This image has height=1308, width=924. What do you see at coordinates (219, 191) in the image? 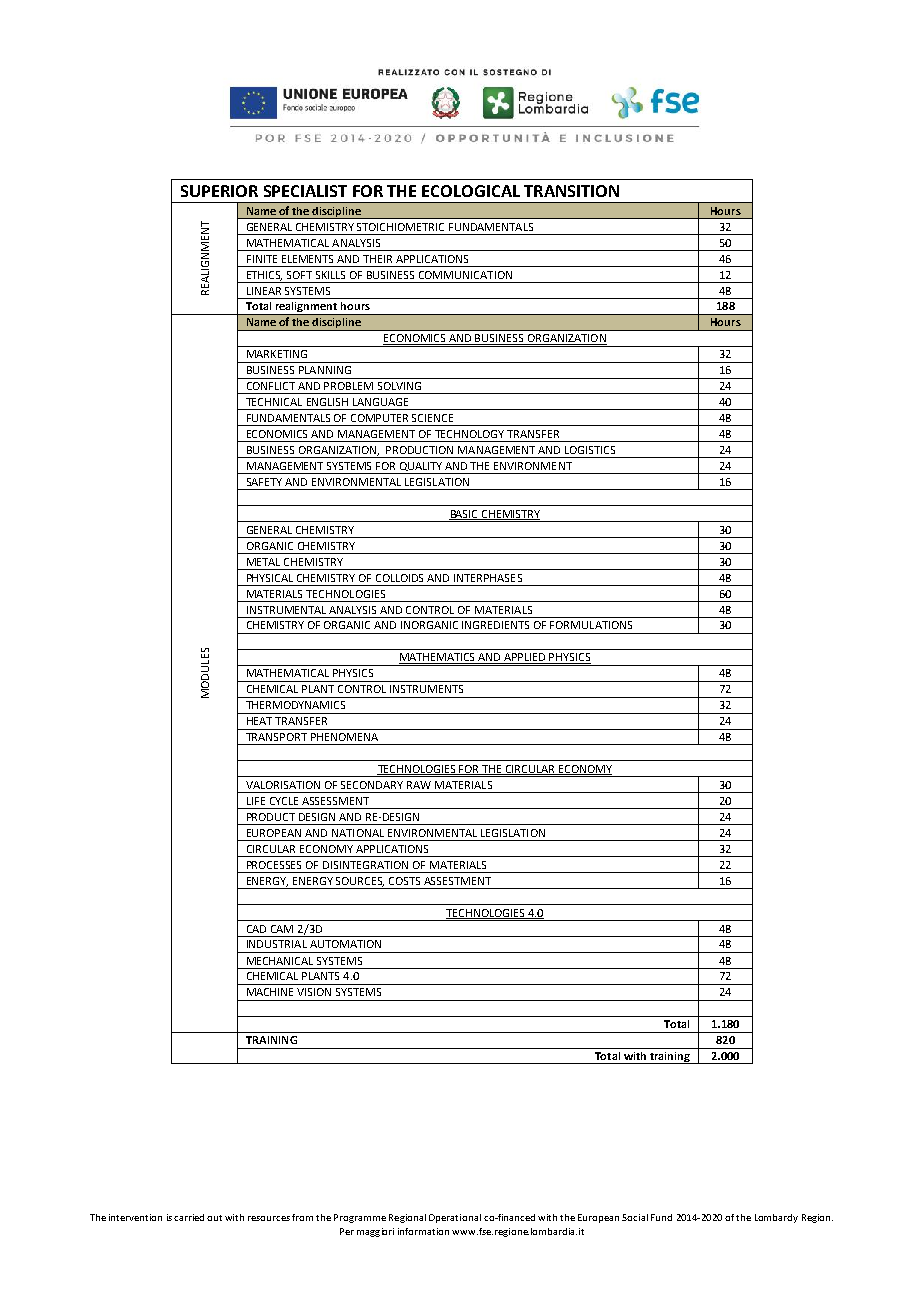
I see `SUPERIOR` at bounding box center [219, 191].
